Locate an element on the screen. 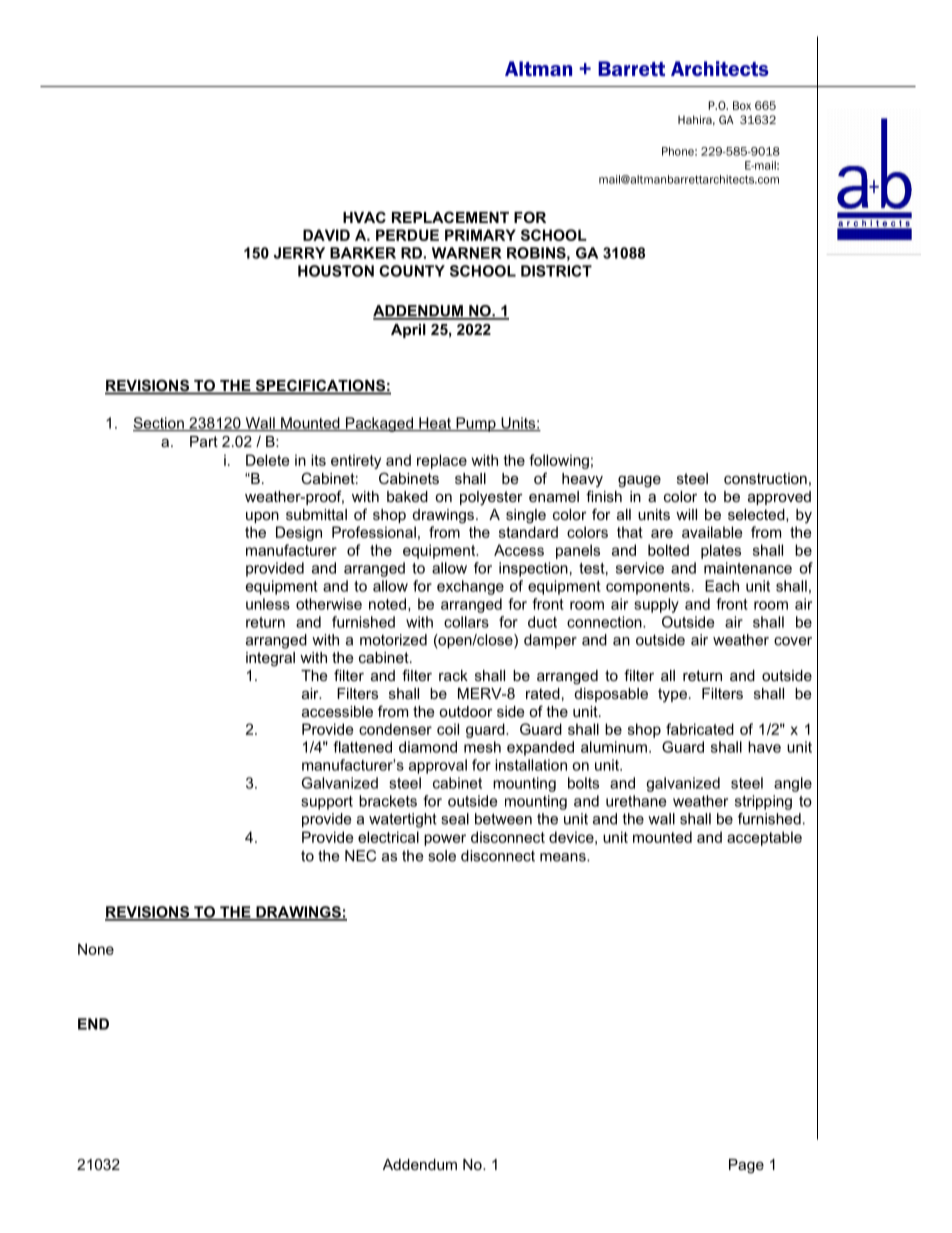 The width and height of the screenshot is (952, 1233). Box is located at coordinates (742, 105).
